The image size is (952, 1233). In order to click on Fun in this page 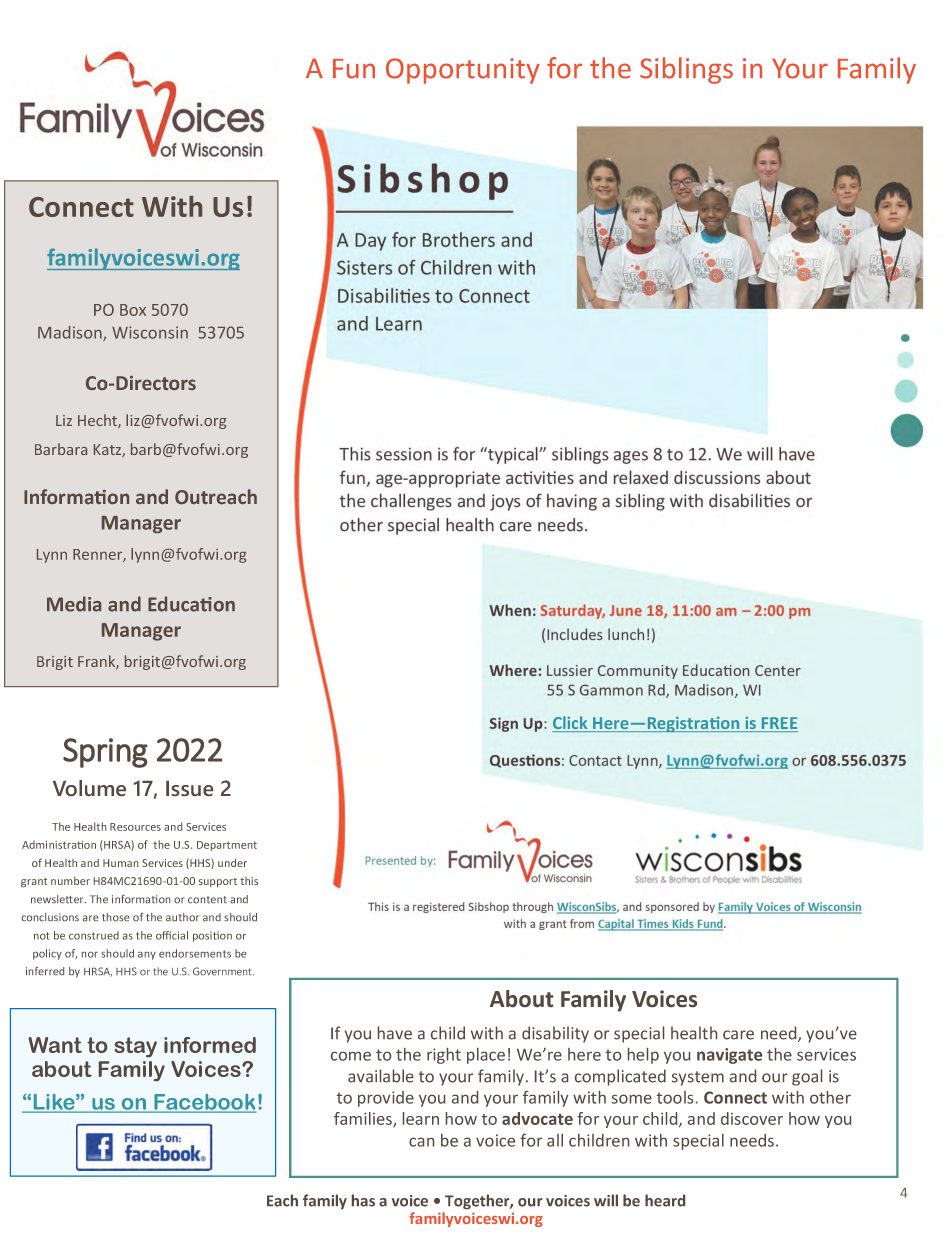, I will do `click(354, 69)`.
